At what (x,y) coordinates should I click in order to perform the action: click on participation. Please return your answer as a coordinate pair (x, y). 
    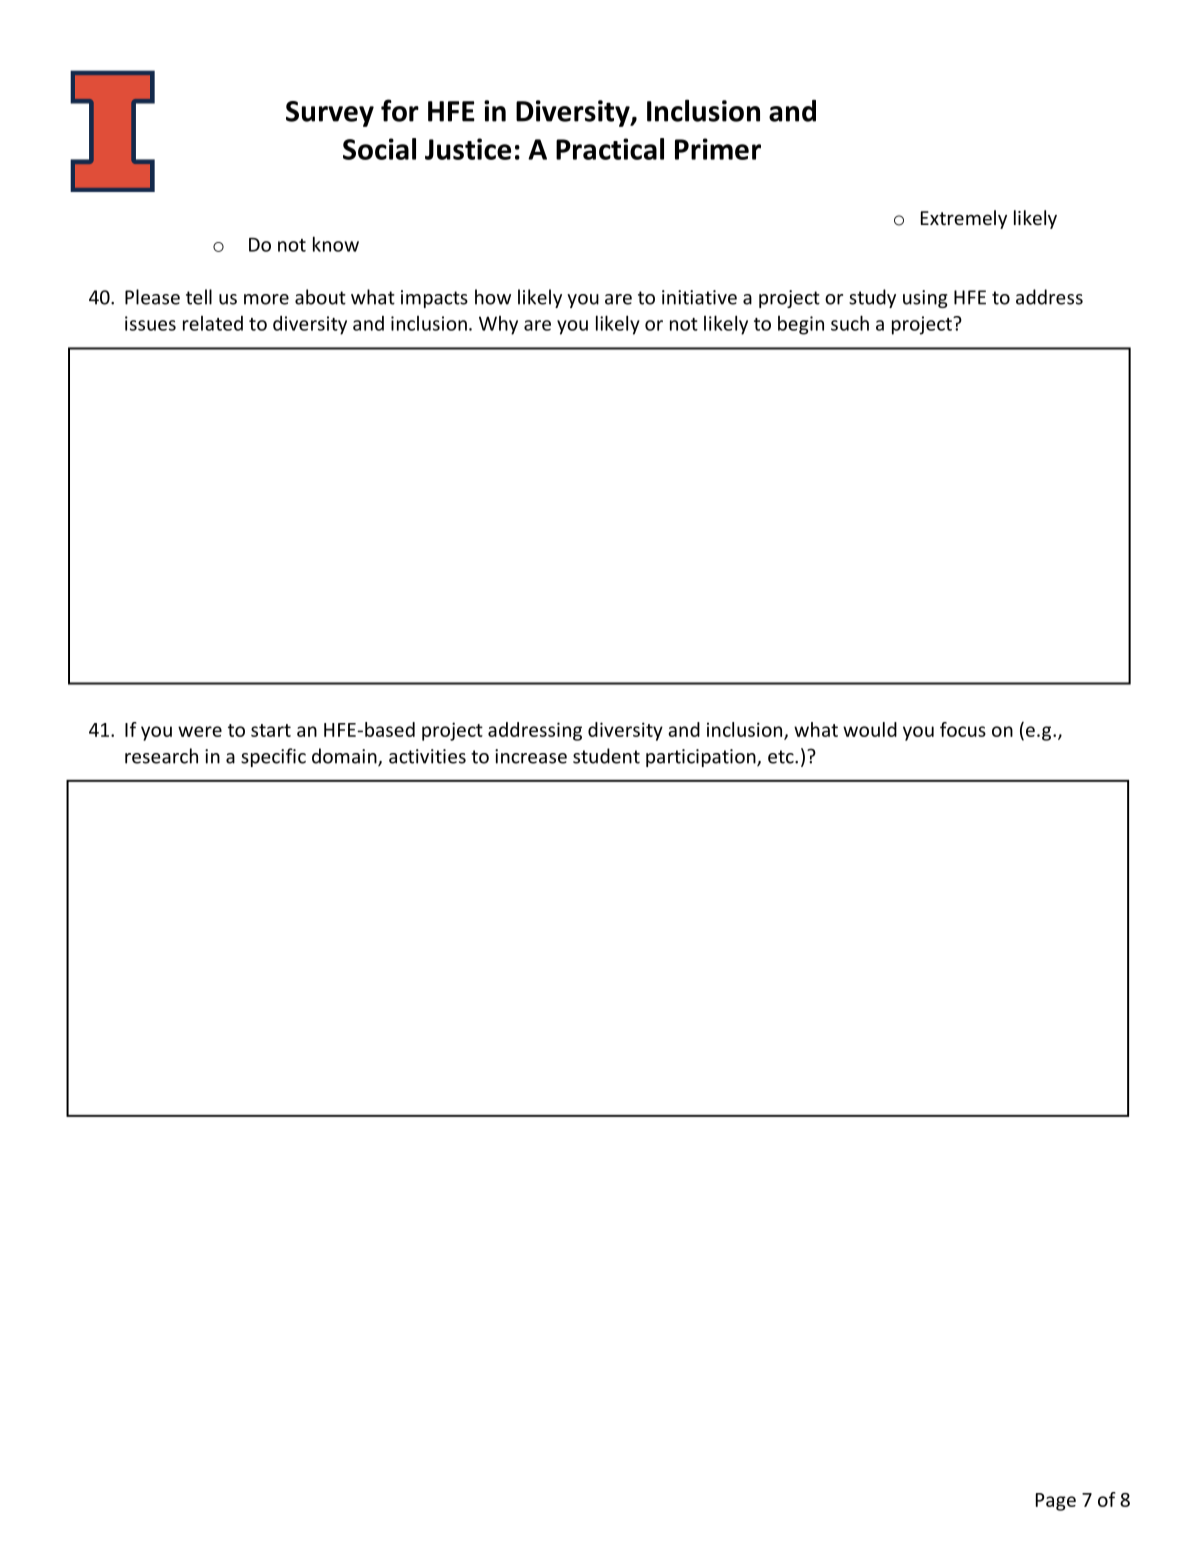
    Looking at the image, I should click on (702, 758).
